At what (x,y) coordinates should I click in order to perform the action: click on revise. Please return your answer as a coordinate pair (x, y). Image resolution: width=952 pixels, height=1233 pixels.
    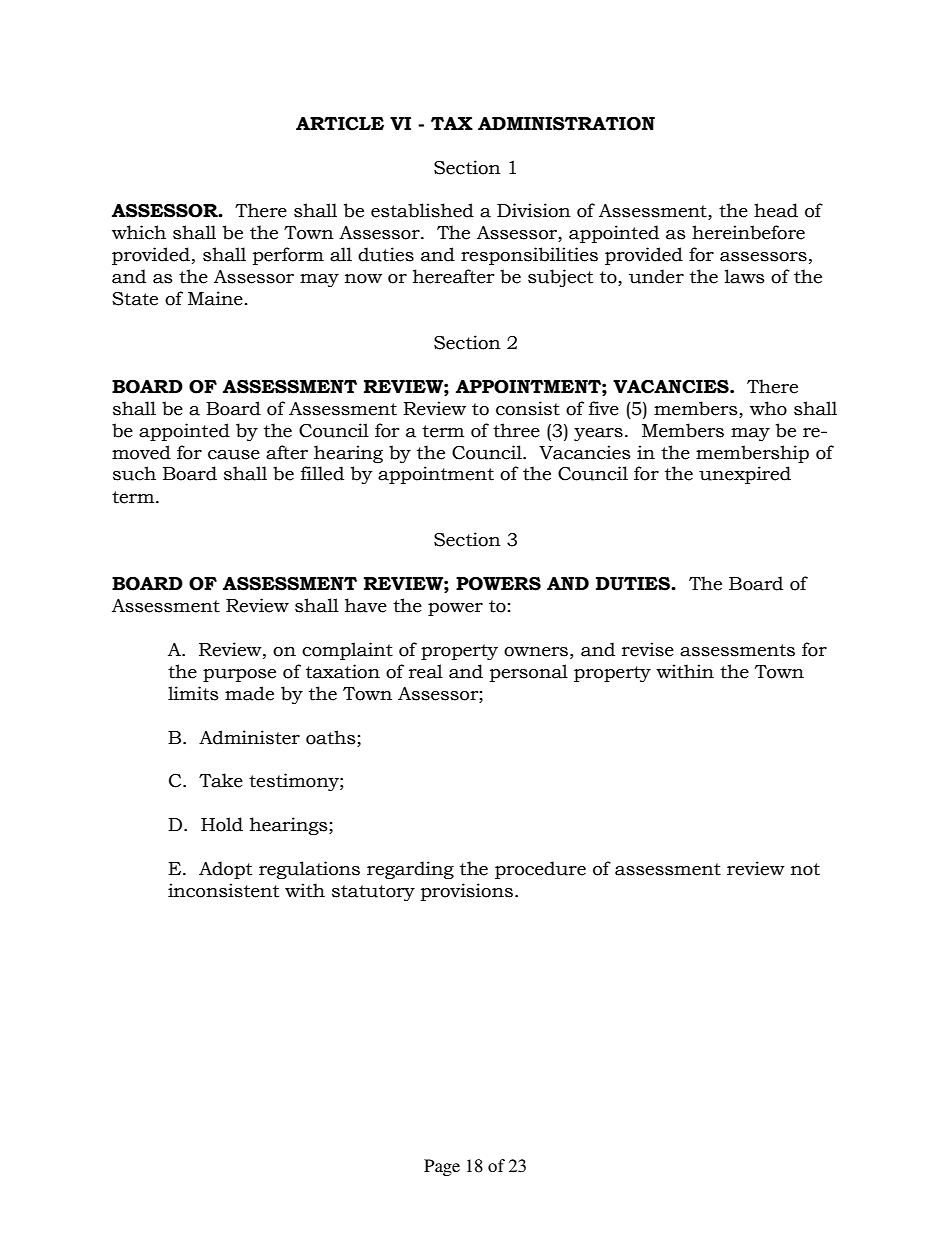
    Looking at the image, I should click on (648, 649).
